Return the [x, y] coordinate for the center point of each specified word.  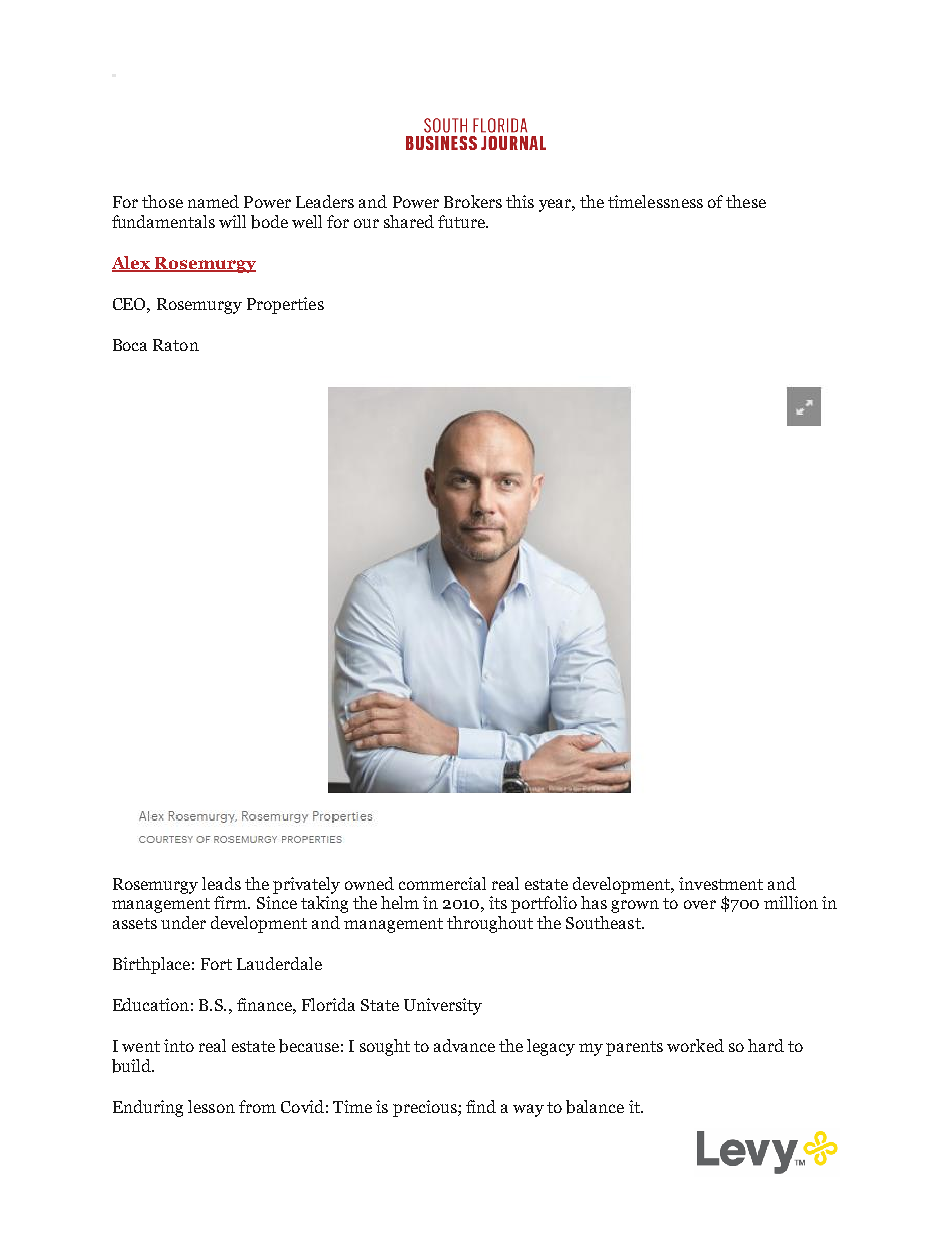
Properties [285, 305]
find [481, 1106]
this [520, 201]
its [498, 902]
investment [721, 883]
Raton [176, 345]
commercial [442, 883]
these [746, 201]
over [700, 904]
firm [232, 902]
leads [221, 883]
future [462, 221]
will [232, 221]
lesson [211, 1106]
